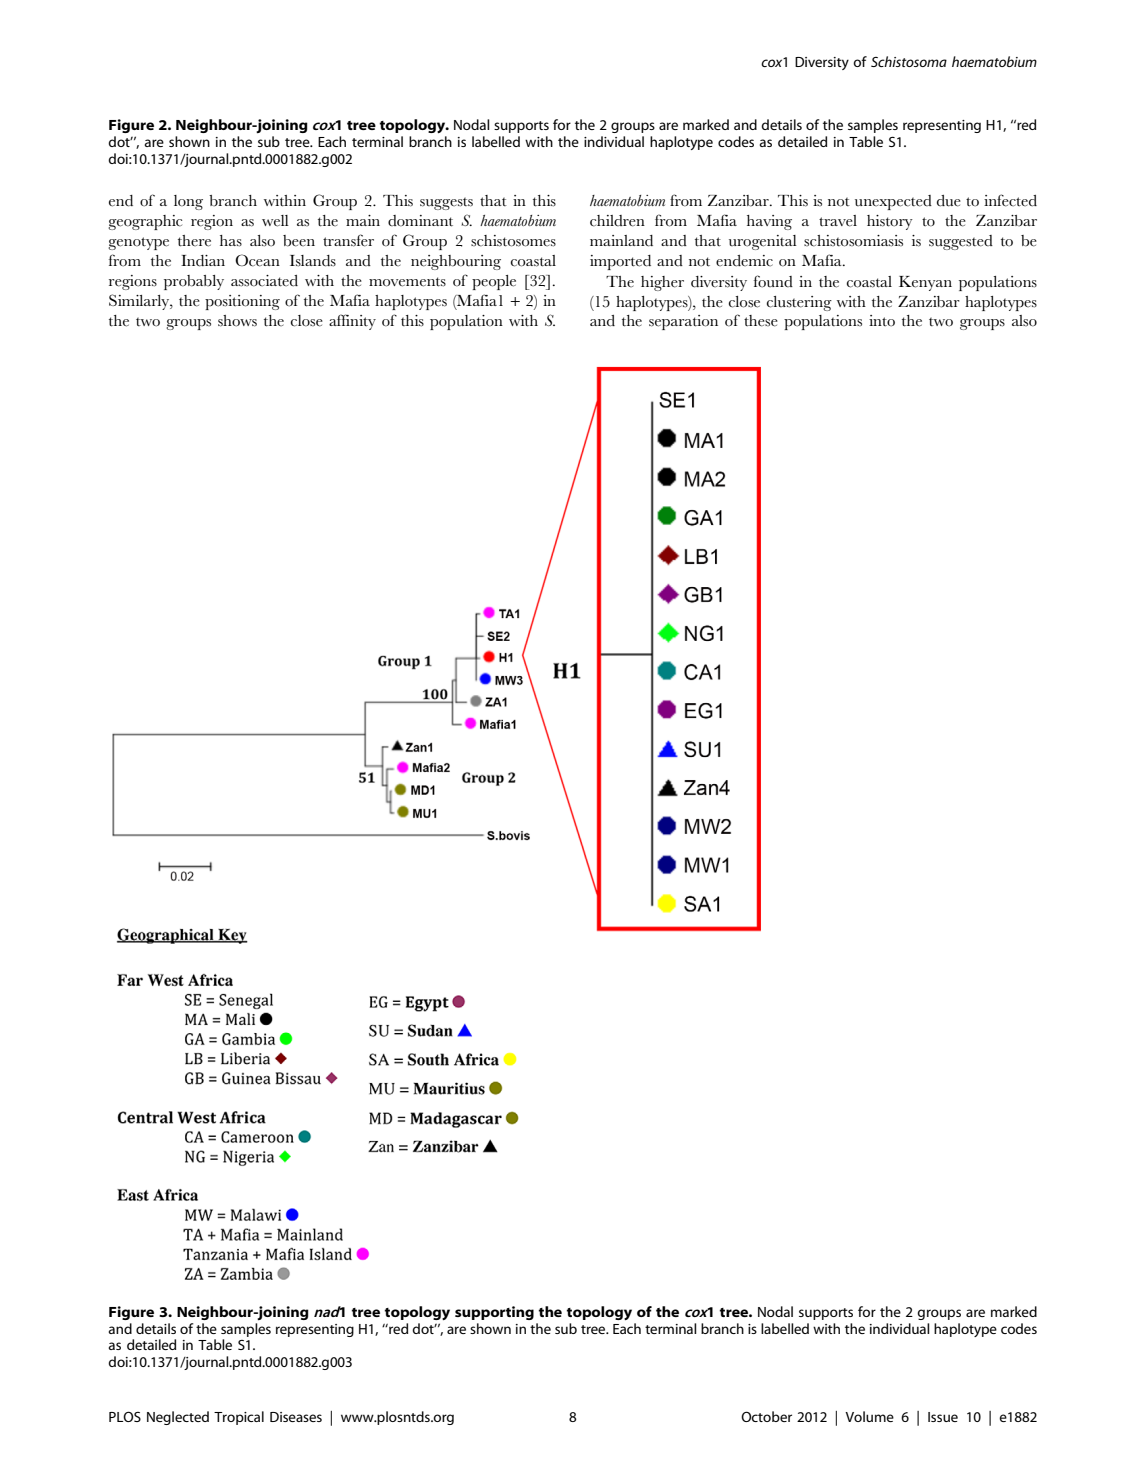 The image size is (1146, 1480). I want to click on Volume, so click(869, 1416).
